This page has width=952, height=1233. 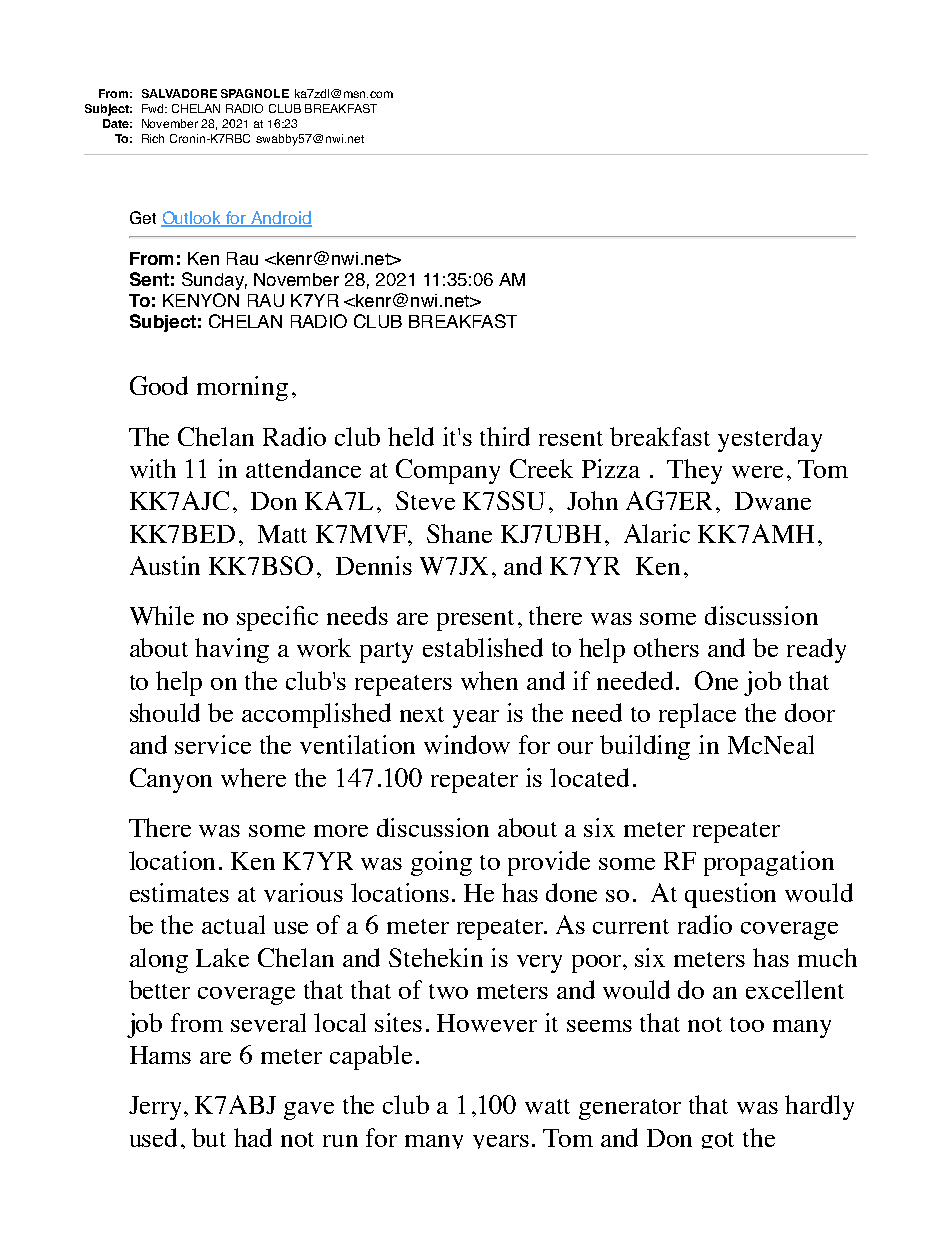 I want to click on yesterday, so click(x=770, y=439).
